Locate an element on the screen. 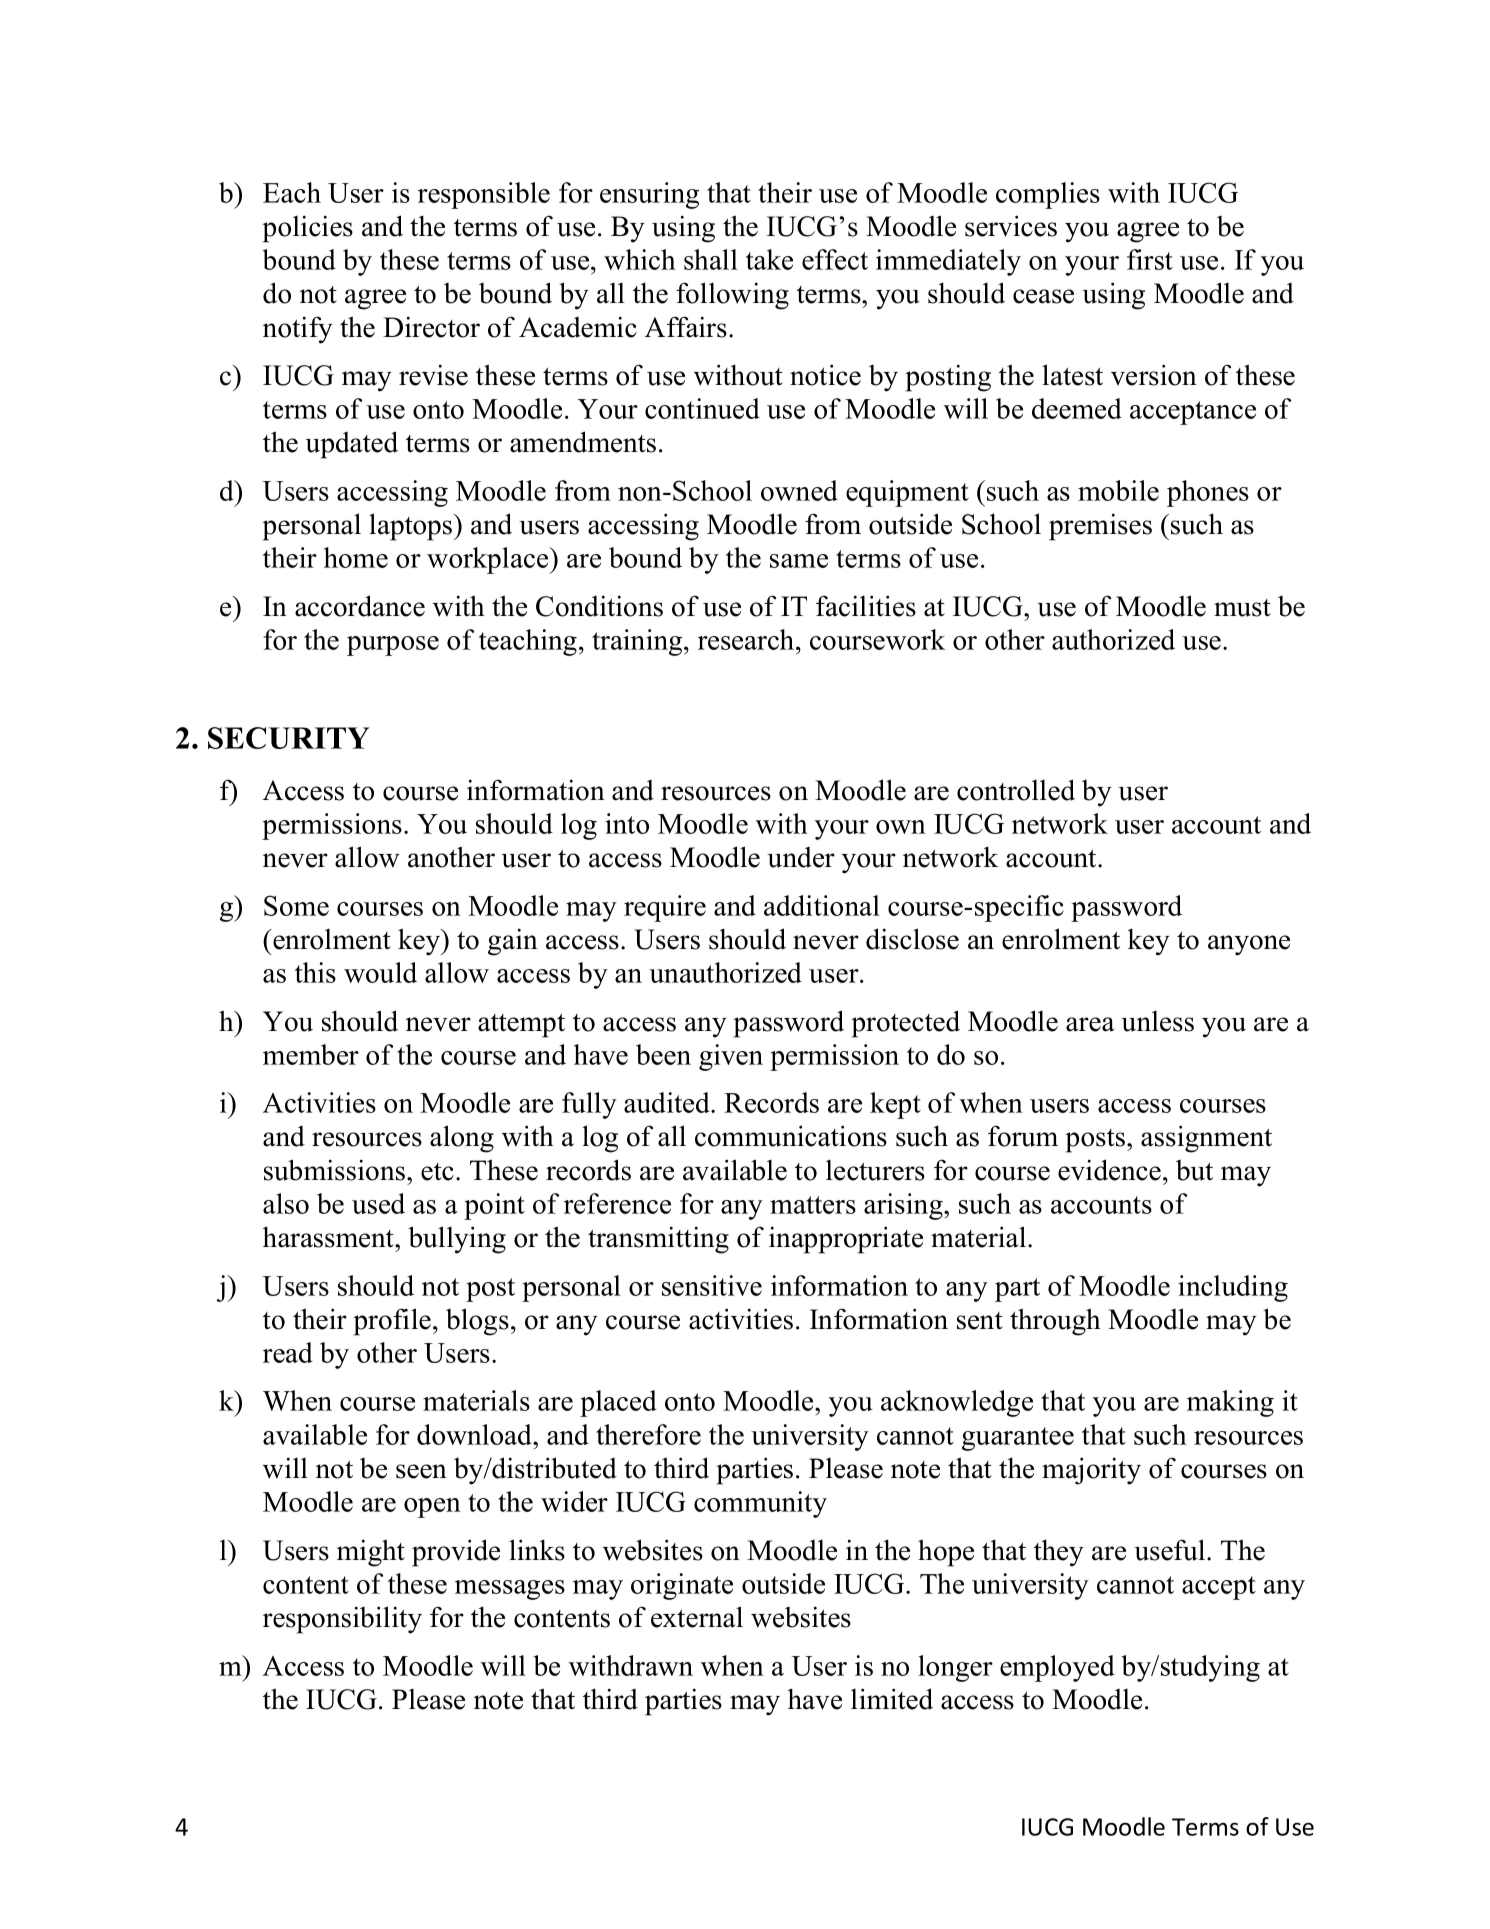  used is located at coordinates (378, 1203).
